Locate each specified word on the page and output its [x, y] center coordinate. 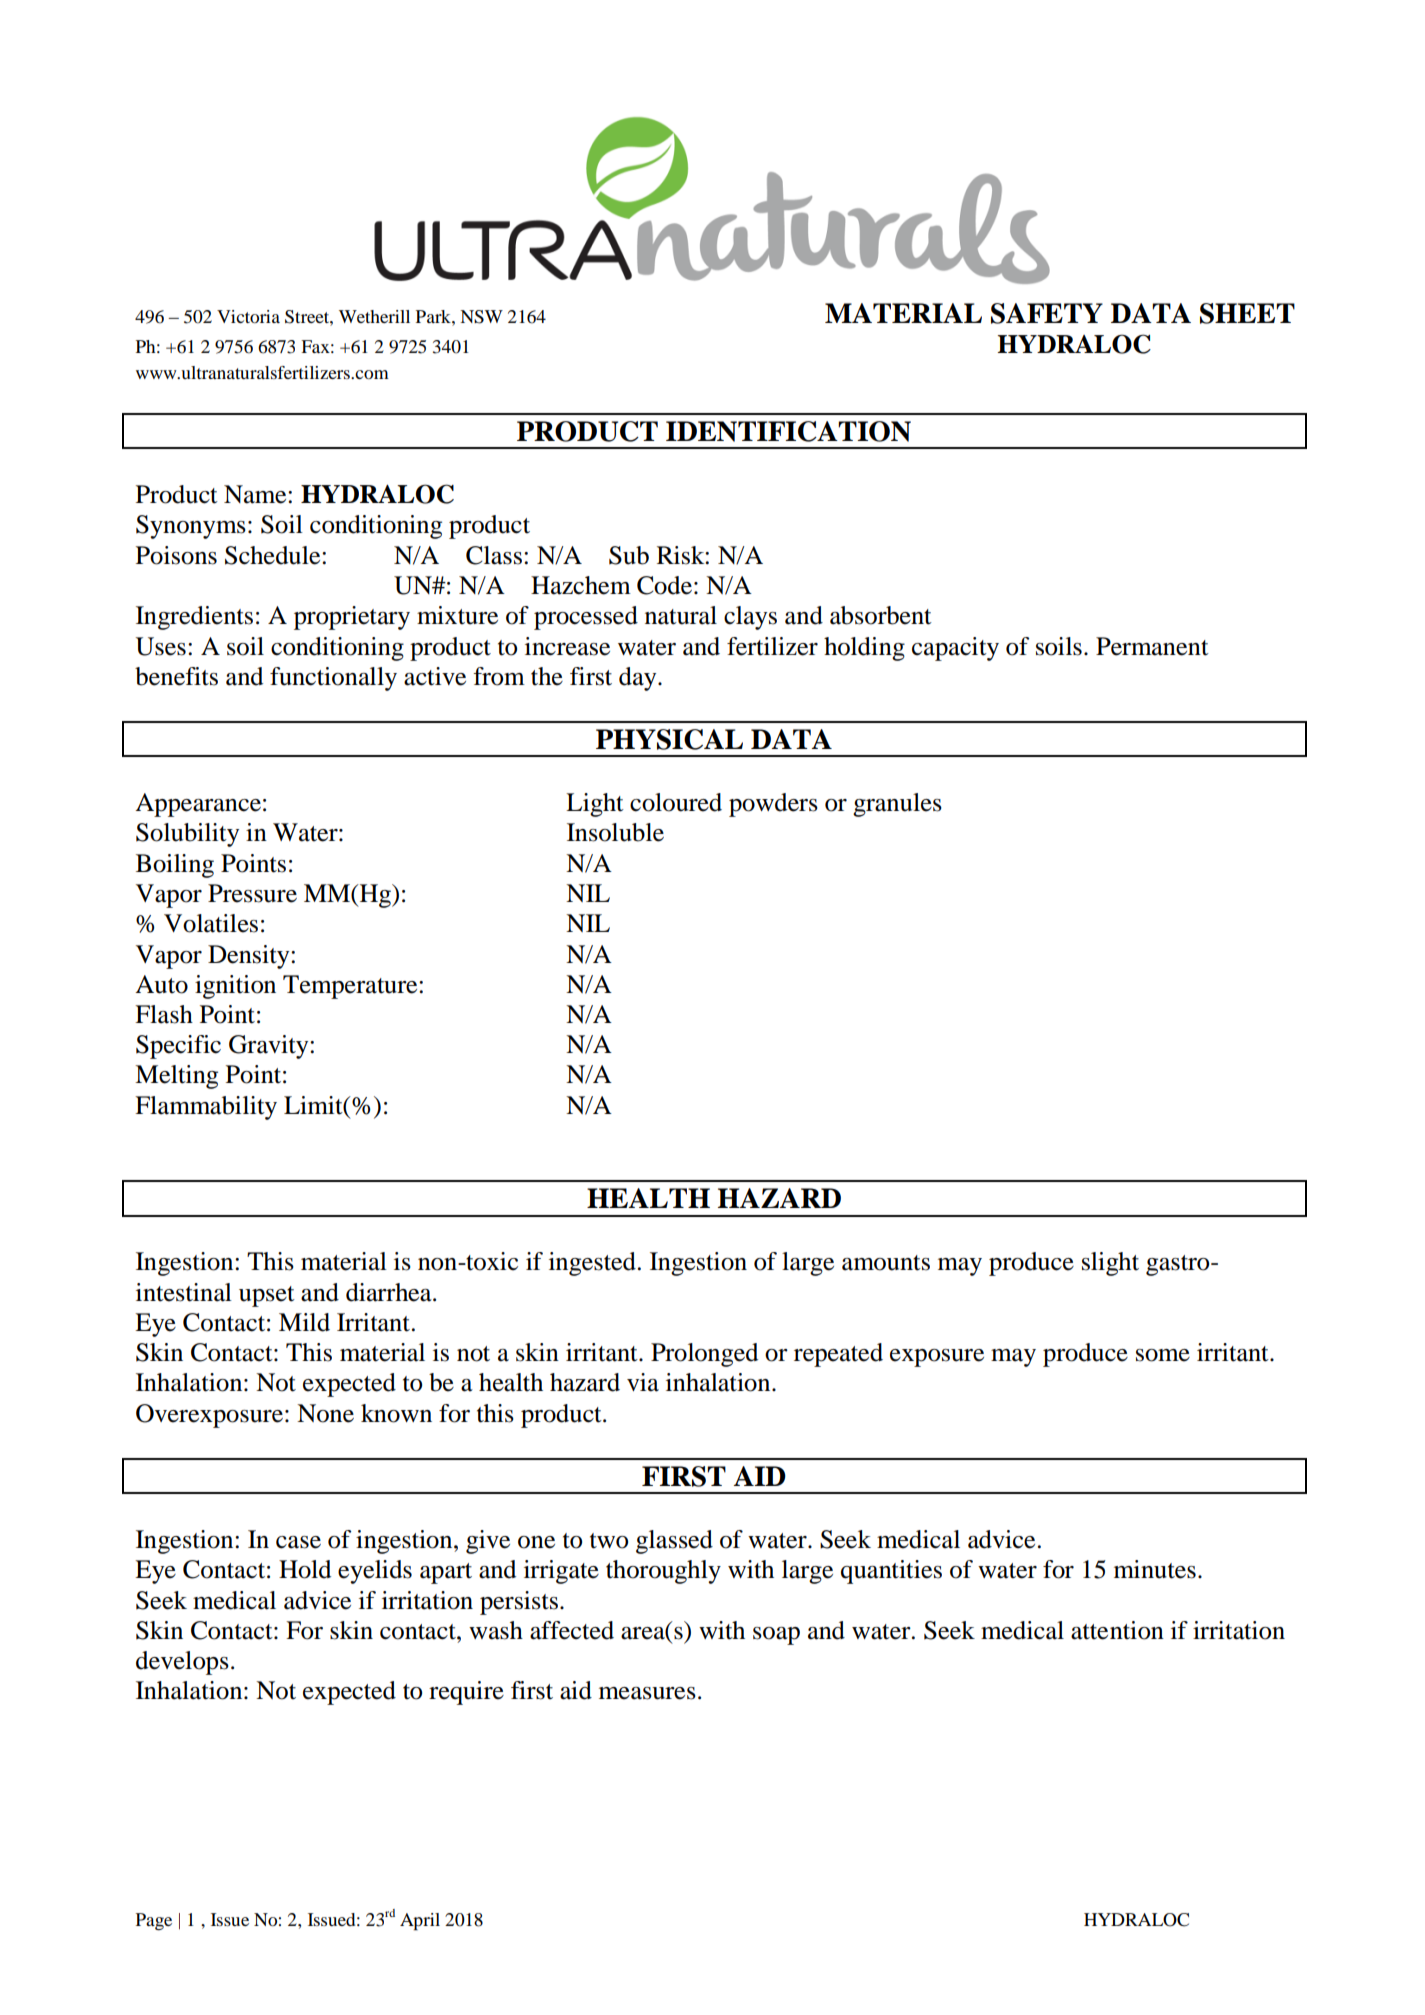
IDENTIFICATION [788, 431]
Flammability [206, 1108]
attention [1117, 1630]
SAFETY [1047, 313]
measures [647, 1693]
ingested [592, 1264]
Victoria [248, 316]
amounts [886, 1263]
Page [154, 1921]
